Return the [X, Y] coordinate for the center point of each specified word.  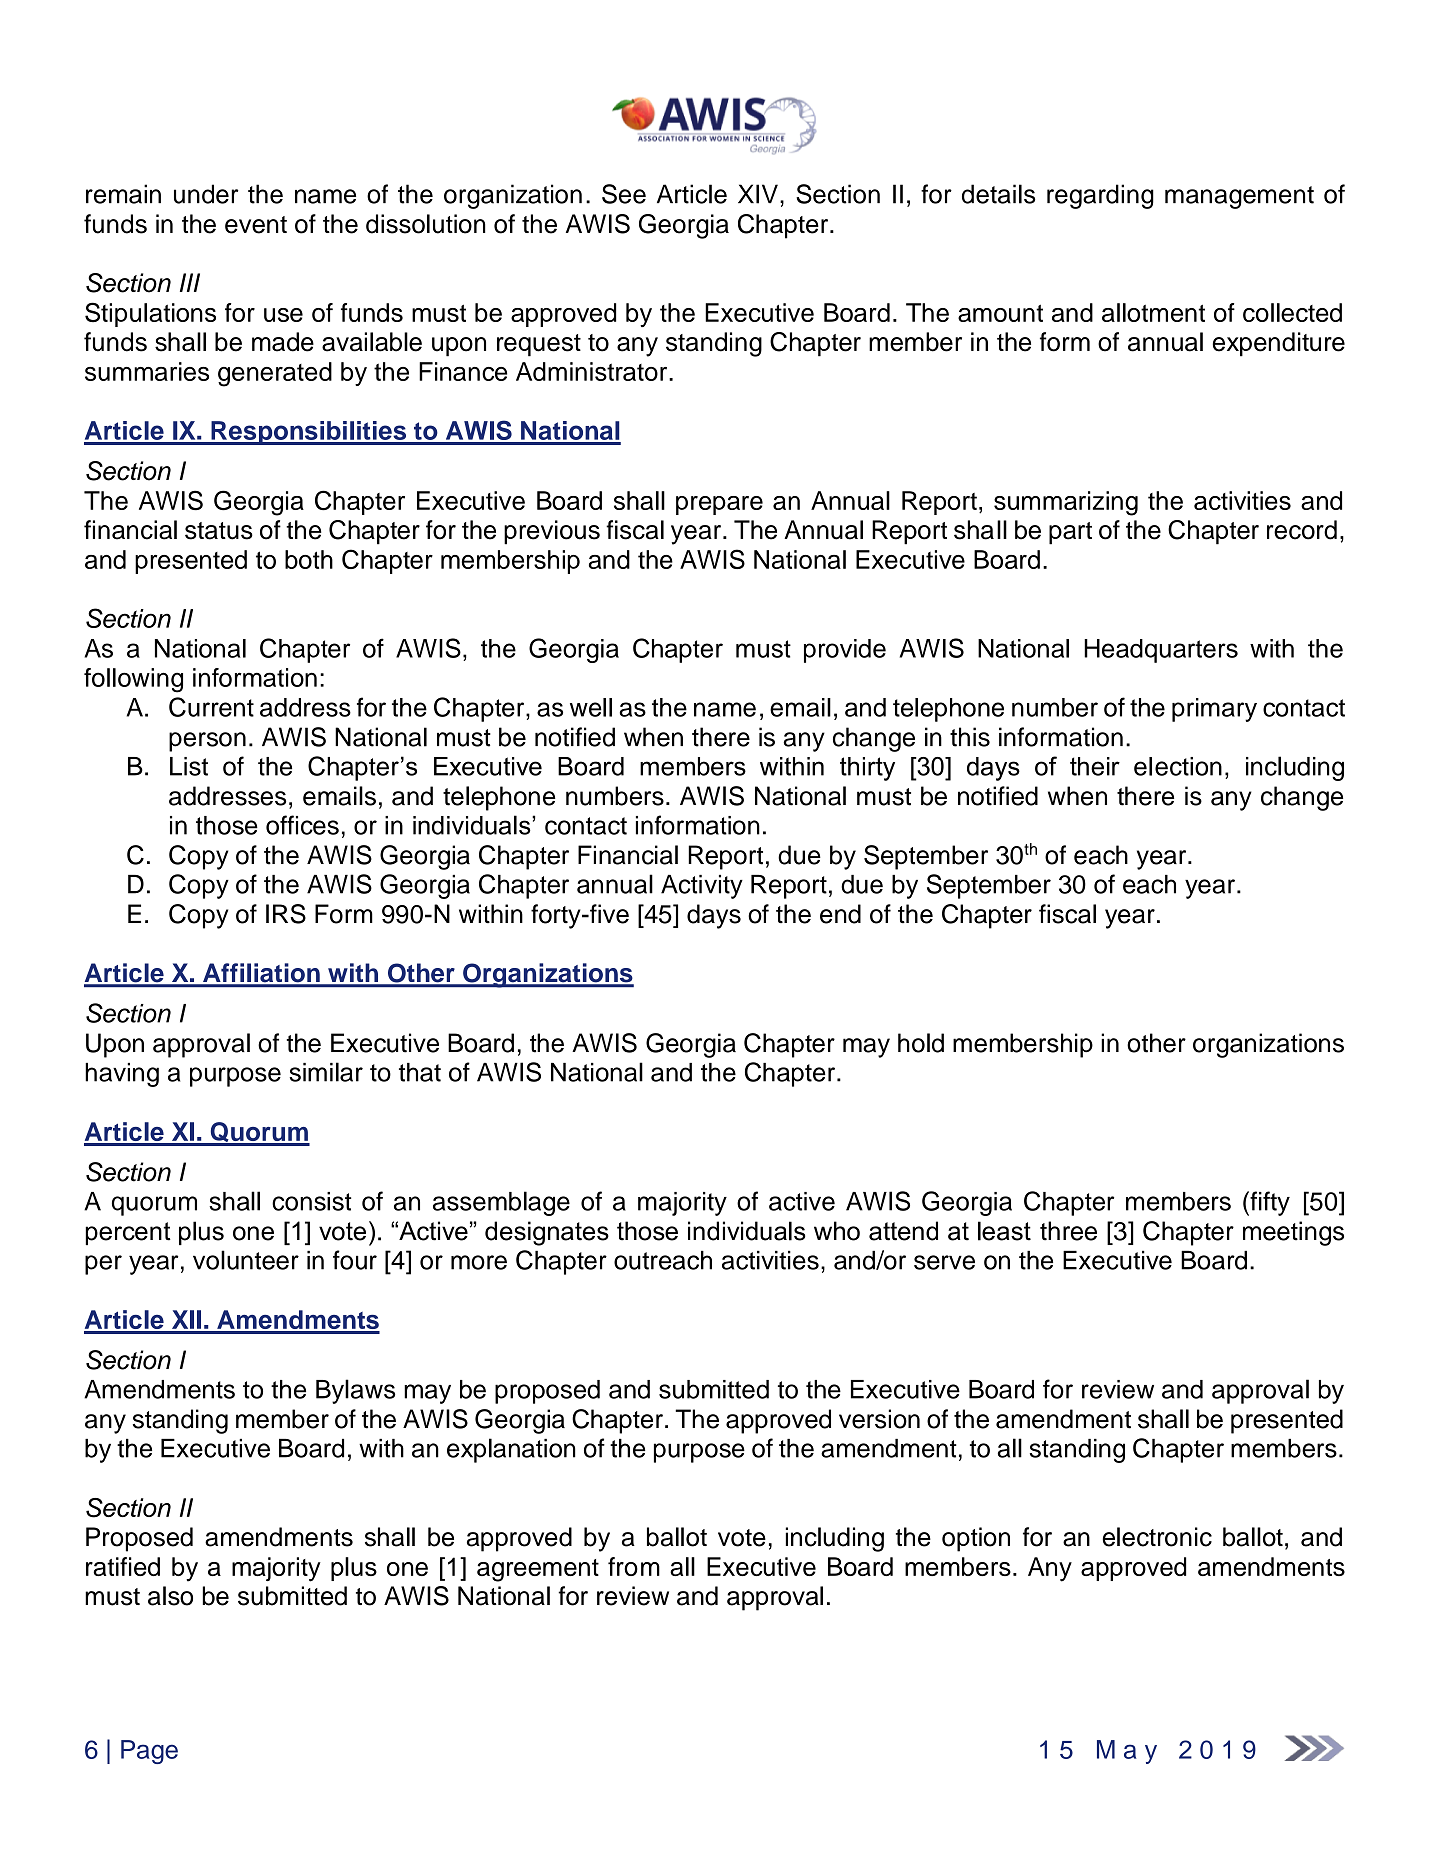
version [879, 1419]
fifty [1269, 1203]
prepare [719, 505]
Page [149, 1752]
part [1070, 533]
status [219, 531]
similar [326, 1072]
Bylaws [355, 1391]
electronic [1157, 1537]
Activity [702, 887]
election [1178, 766]
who [837, 1231]
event [256, 225]
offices [302, 825]
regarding [1100, 196]
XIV [758, 194]
